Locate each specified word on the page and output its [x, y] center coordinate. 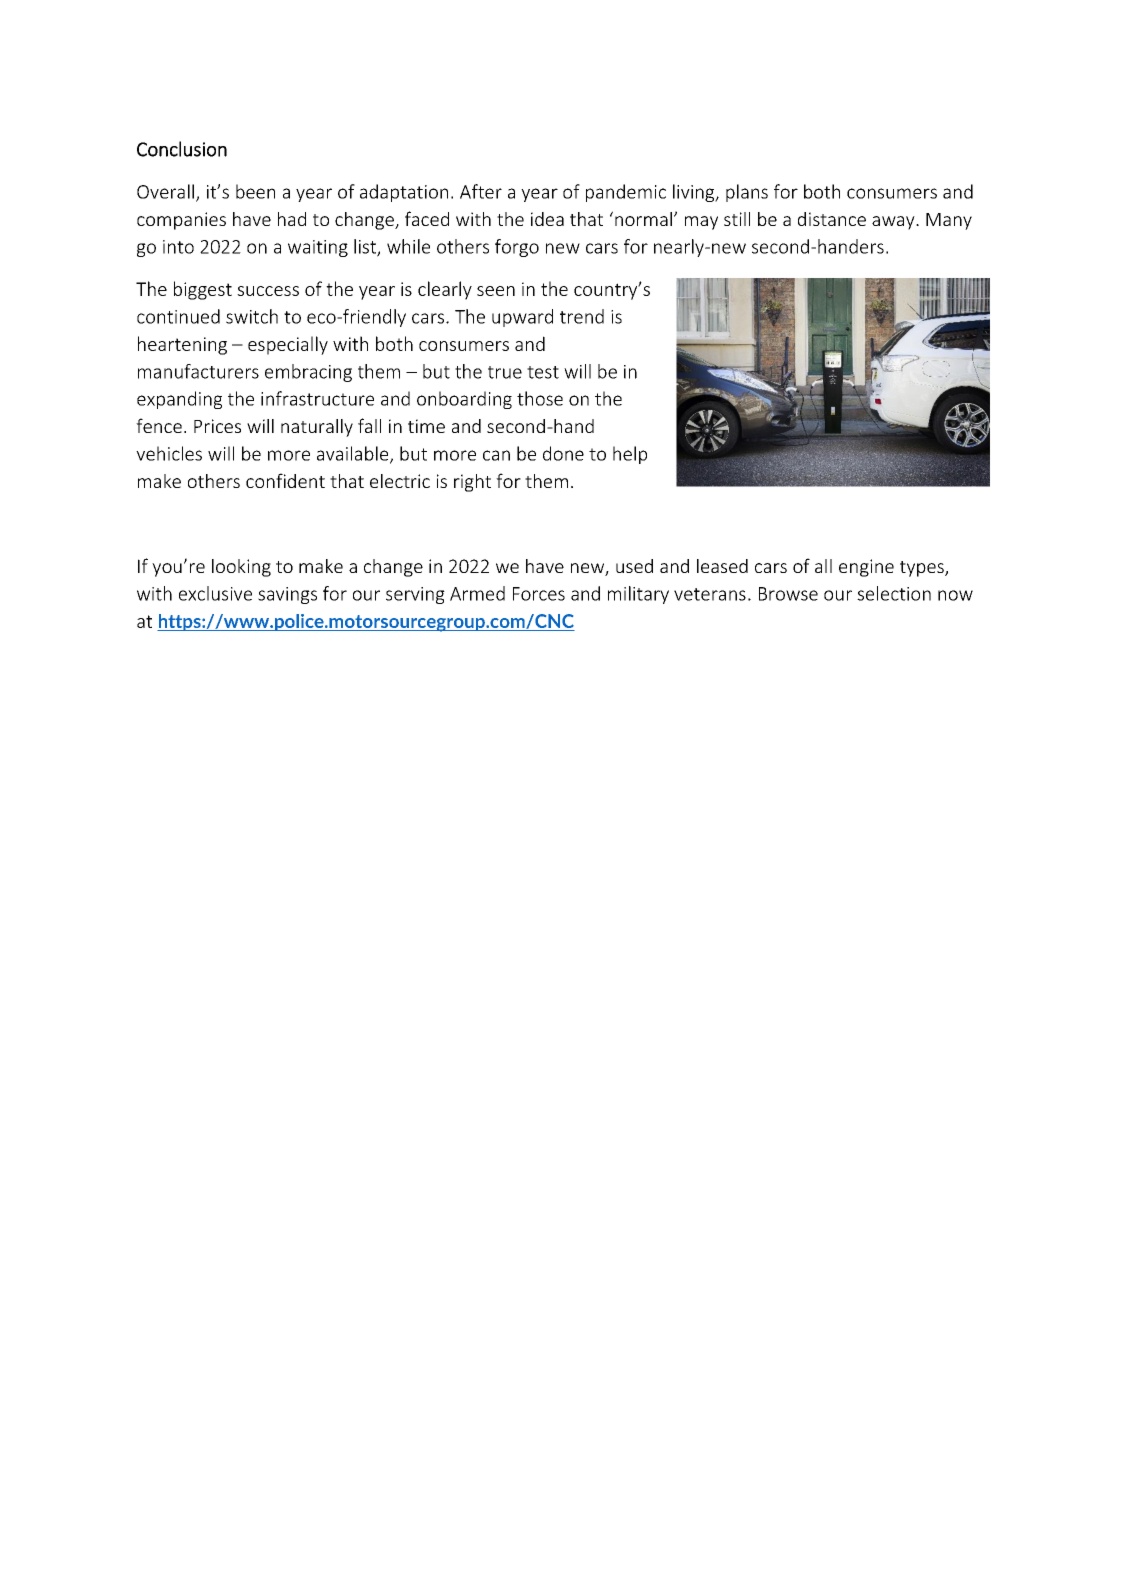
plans [747, 193]
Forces [539, 594]
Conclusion [182, 149]
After [481, 191]
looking [241, 568]
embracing [308, 373]
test [543, 372]
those [540, 398]
